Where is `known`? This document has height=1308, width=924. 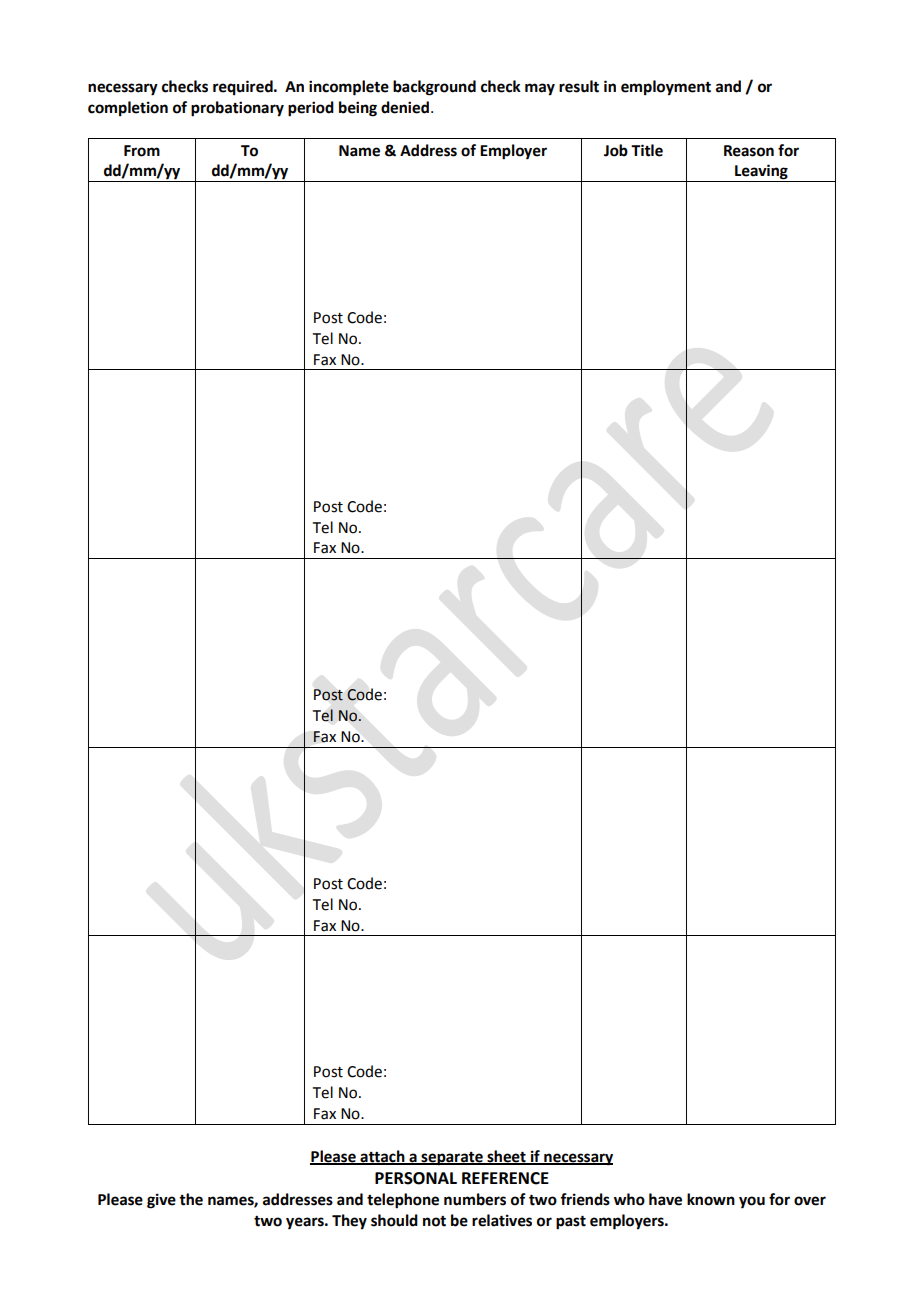
known is located at coordinates (711, 1199).
